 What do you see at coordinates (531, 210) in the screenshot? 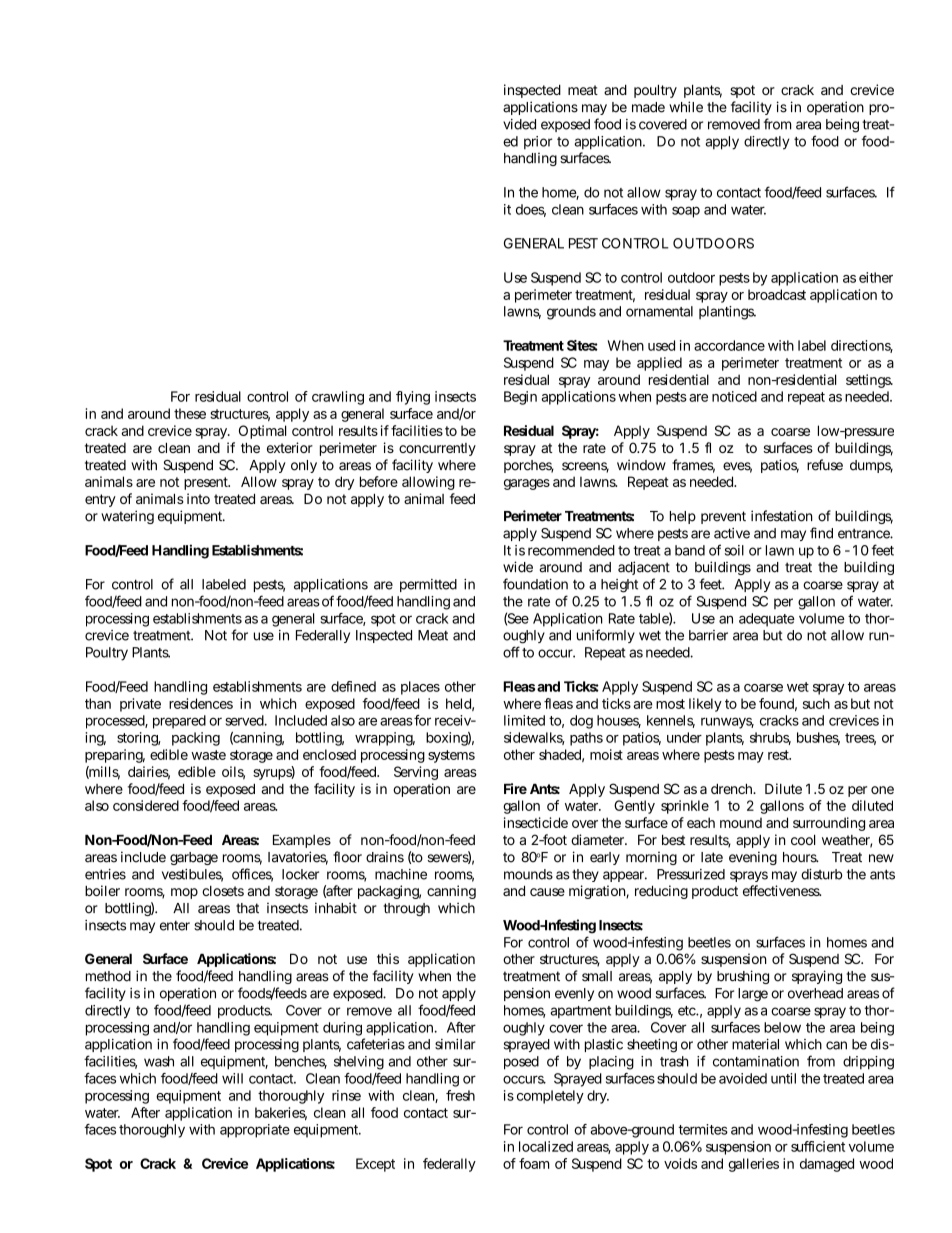
I see `does` at bounding box center [531, 210].
